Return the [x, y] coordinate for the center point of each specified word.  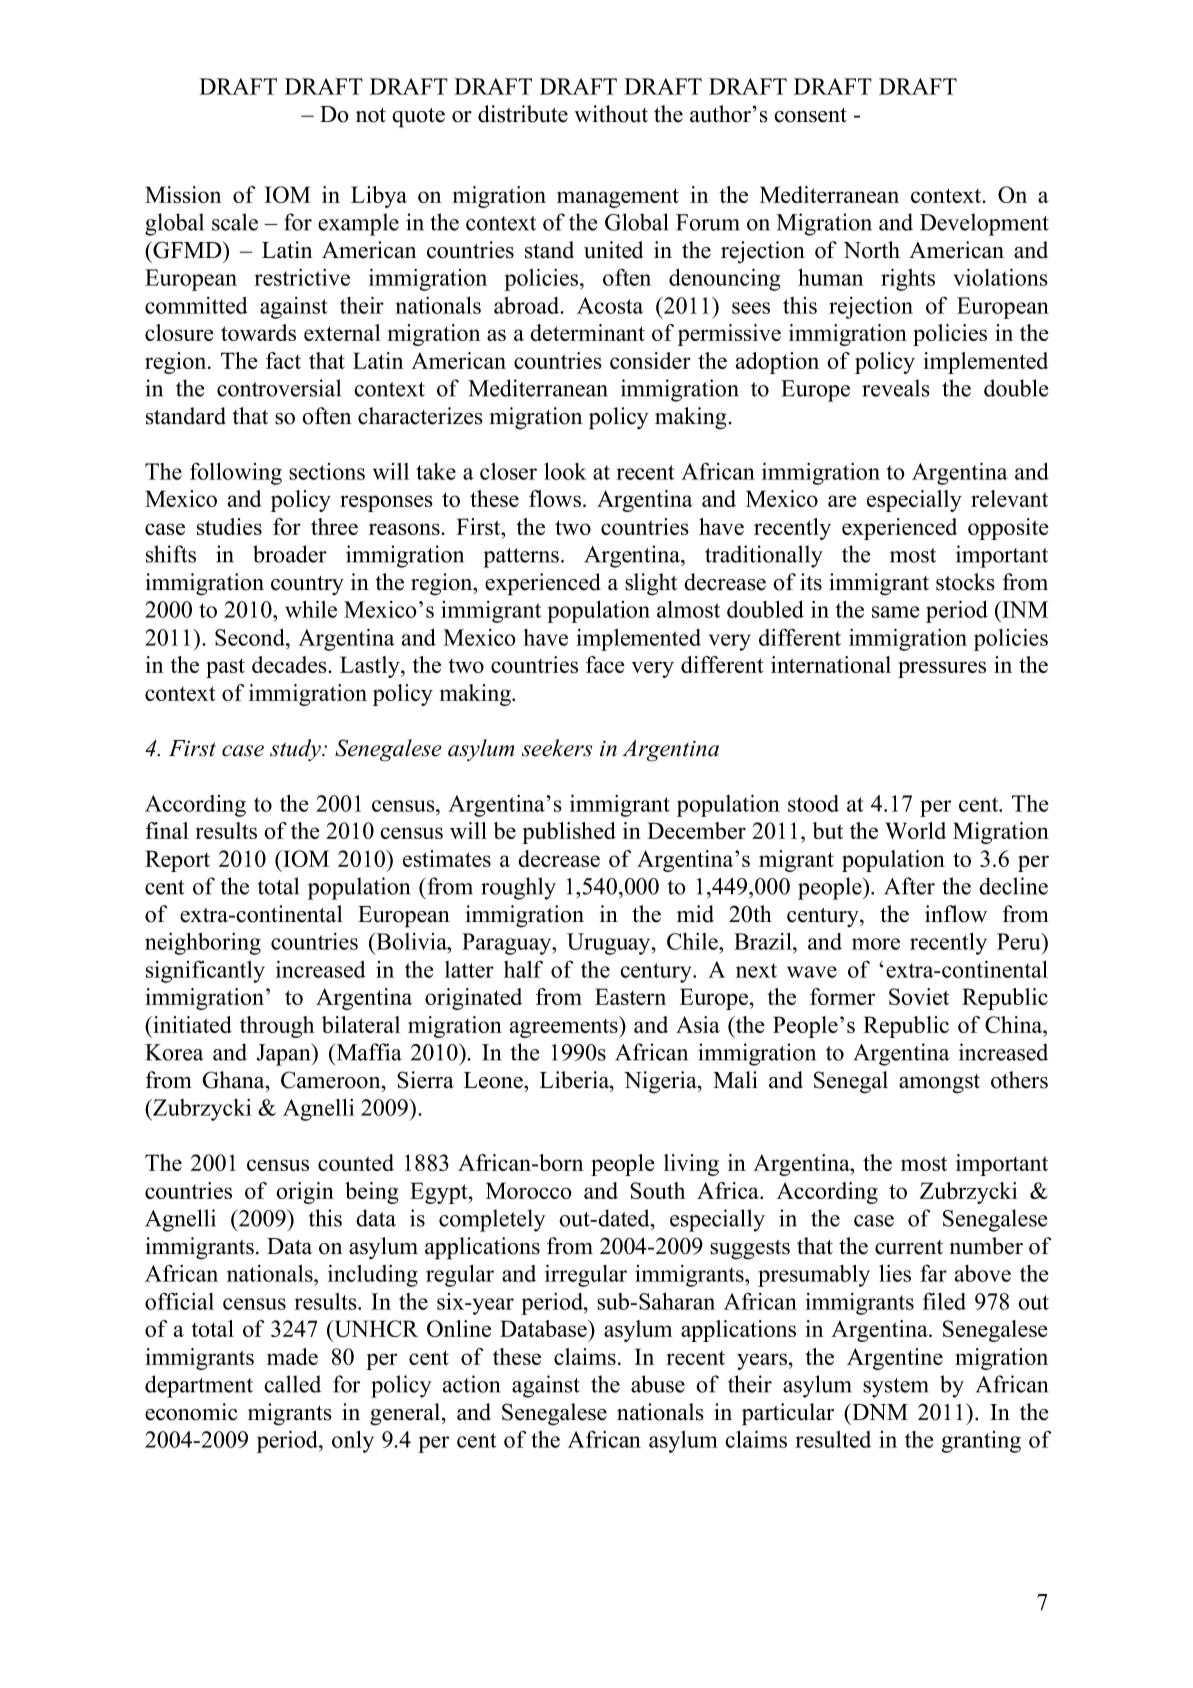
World [915, 830]
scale [235, 222]
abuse [658, 1384]
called [292, 1384]
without [611, 114]
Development [984, 224]
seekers [557, 748]
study [296, 750]
